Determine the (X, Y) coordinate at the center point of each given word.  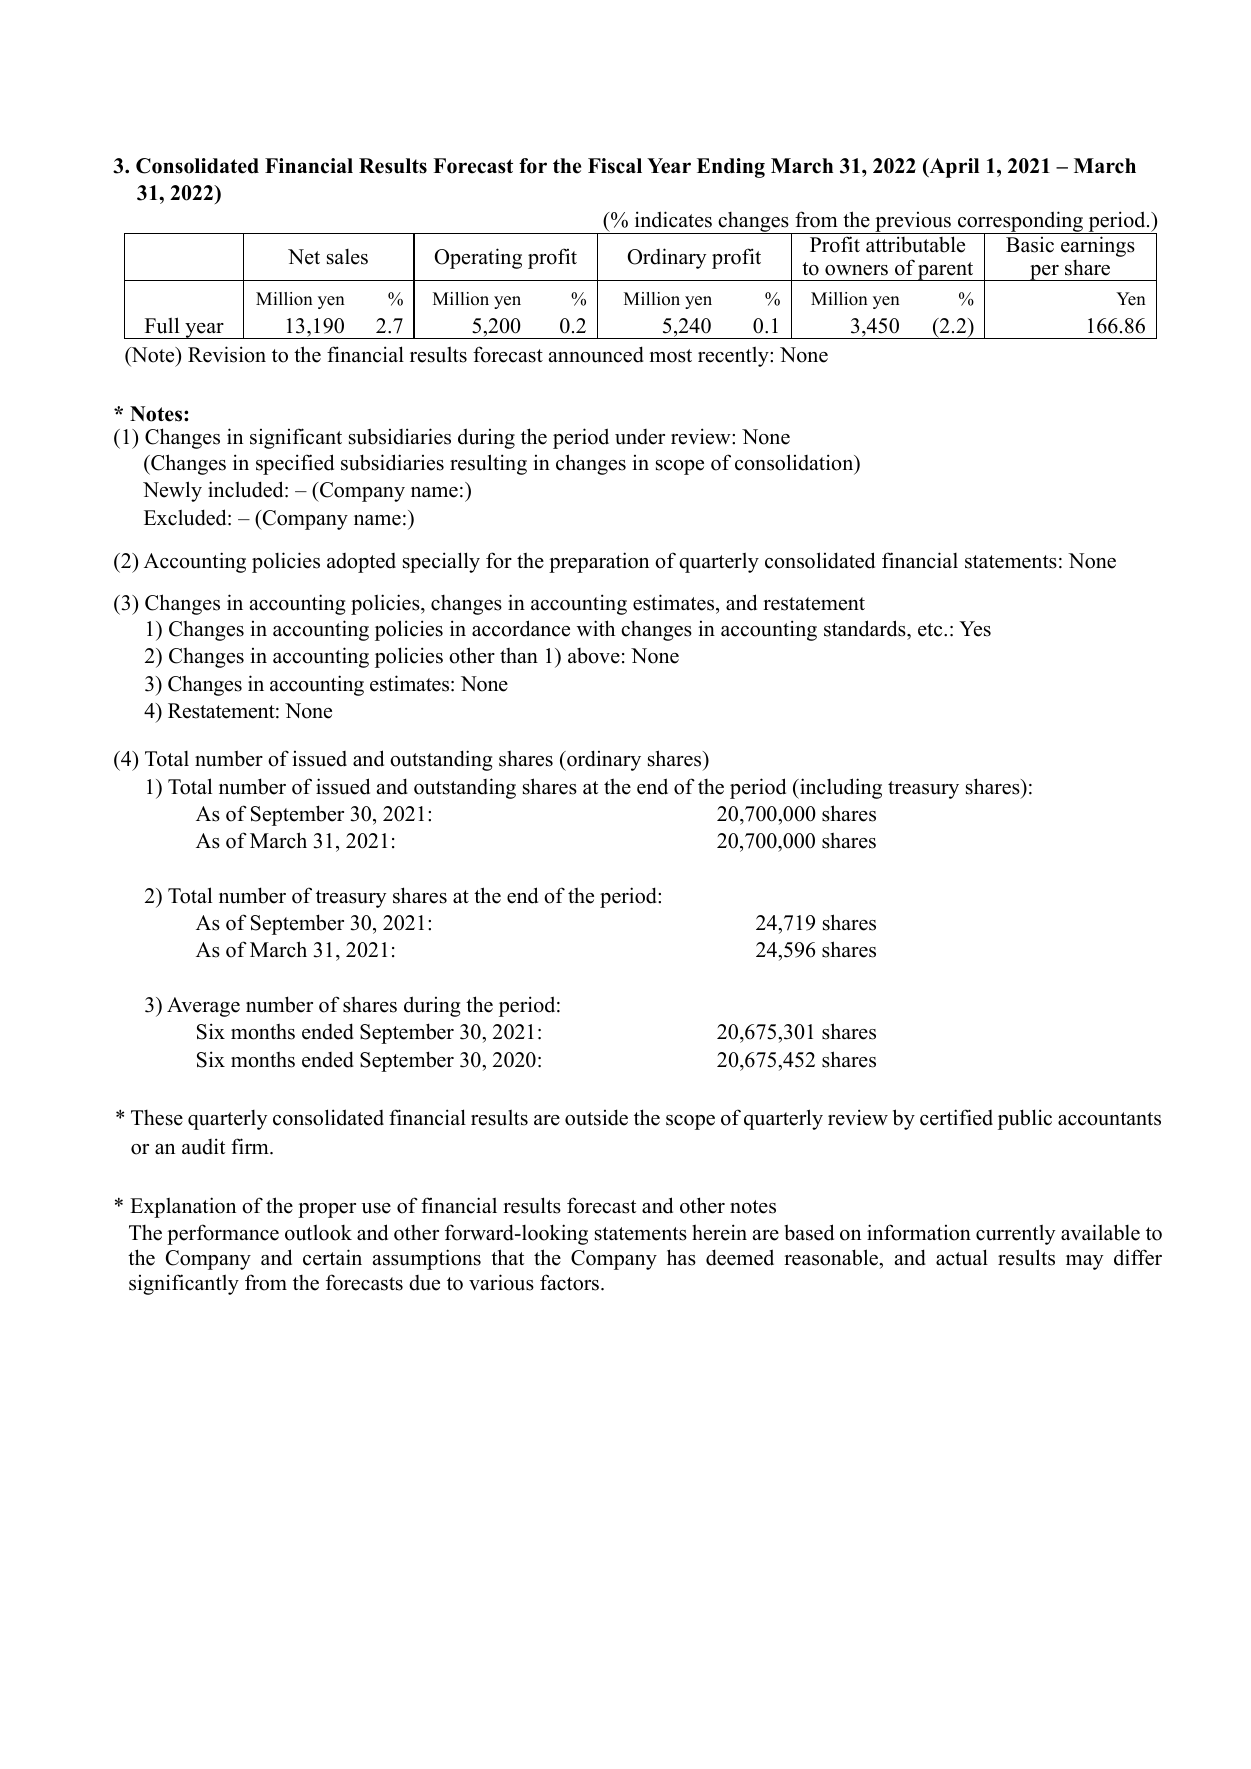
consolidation (795, 463)
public (1025, 1119)
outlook (318, 1232)
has (681, 1257)
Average (203, 1007)
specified (295, 464)
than (519, 655)
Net (304, 257)
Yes (975, 629)
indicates (673, 219)
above (594, 656)
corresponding (1021, 223)
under (640, 437)
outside (596, 1117)
